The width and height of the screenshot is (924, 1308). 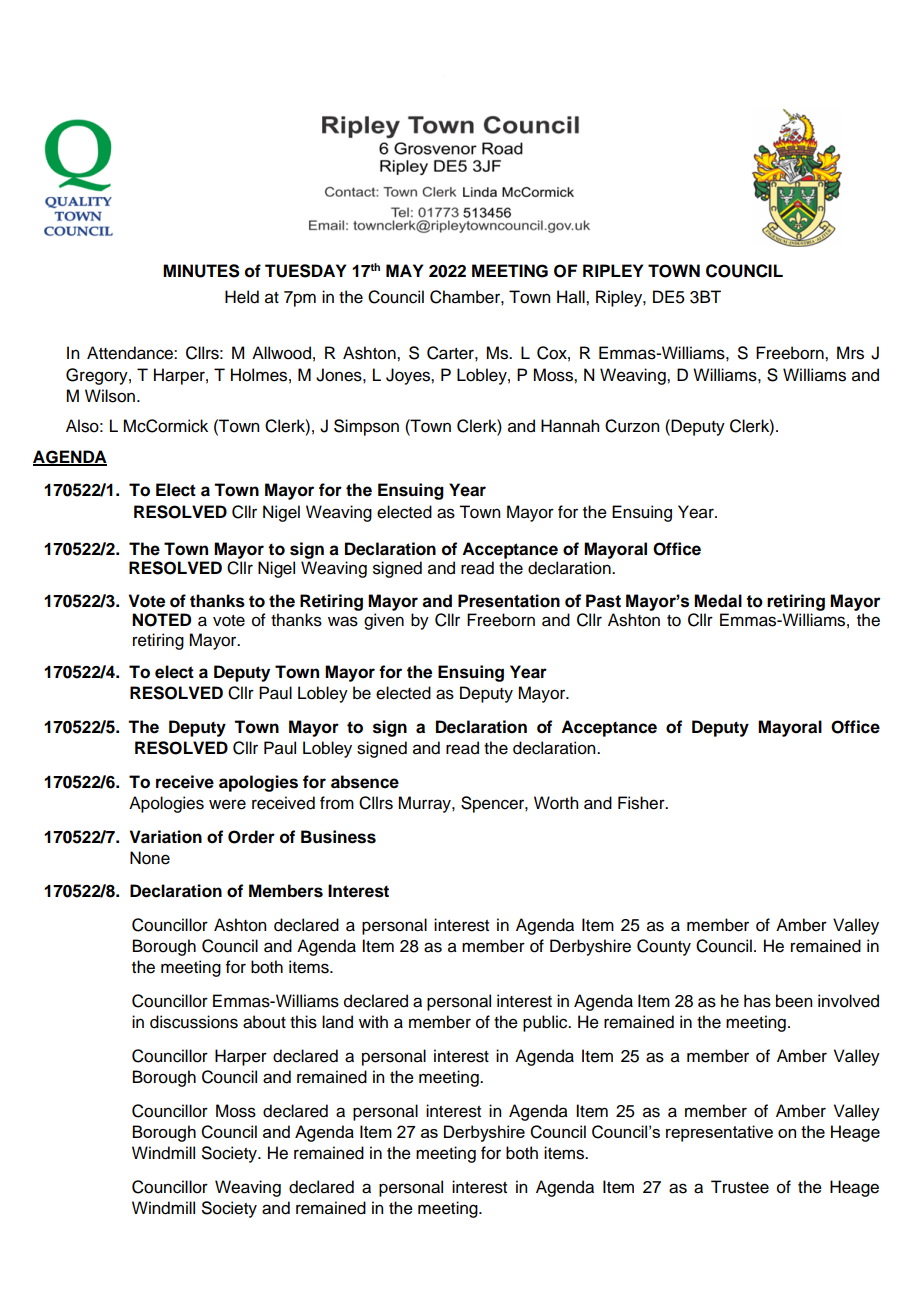 I want to click on Hall, so click(x=572, y=297).
